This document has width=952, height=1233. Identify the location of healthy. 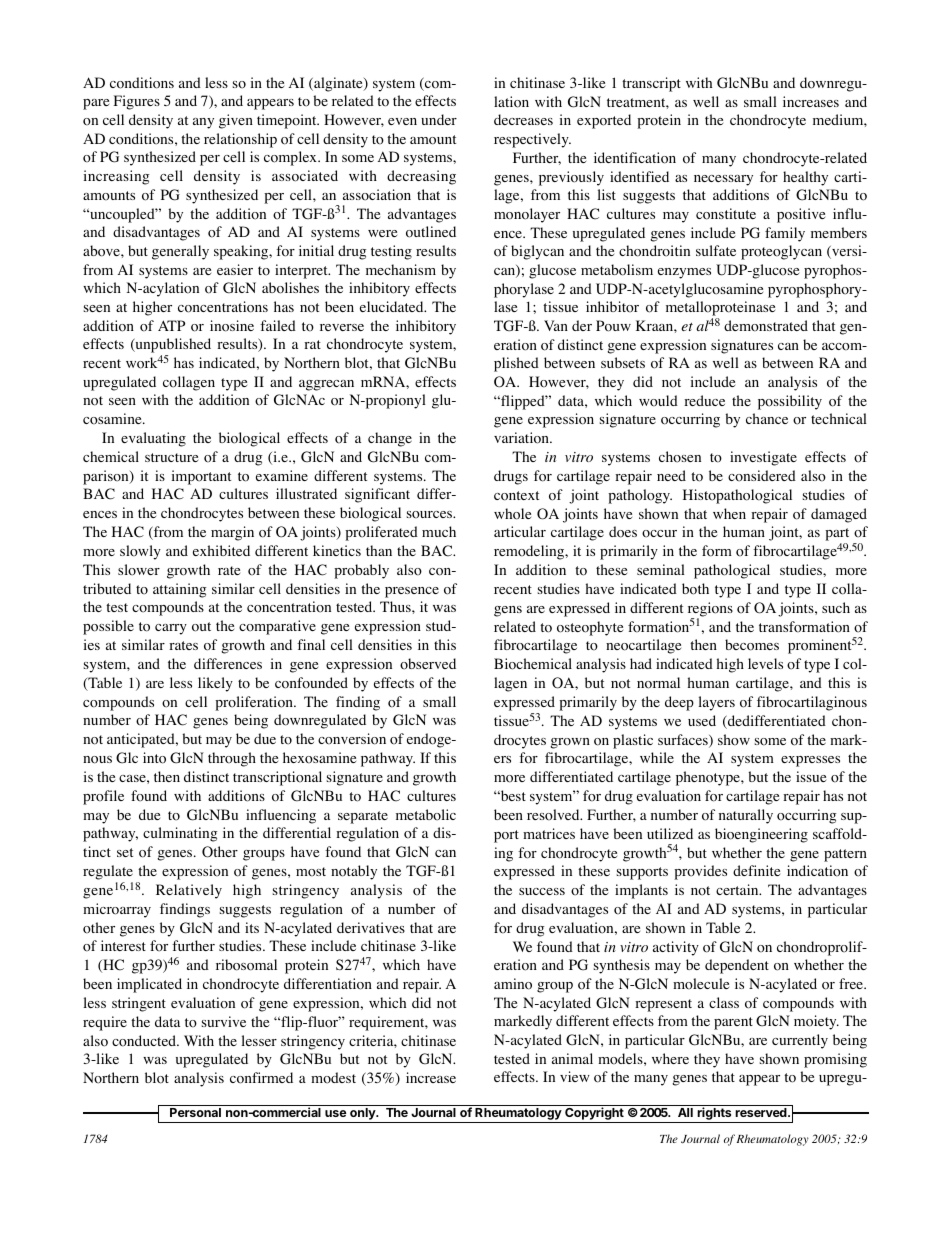
(805, 178).
